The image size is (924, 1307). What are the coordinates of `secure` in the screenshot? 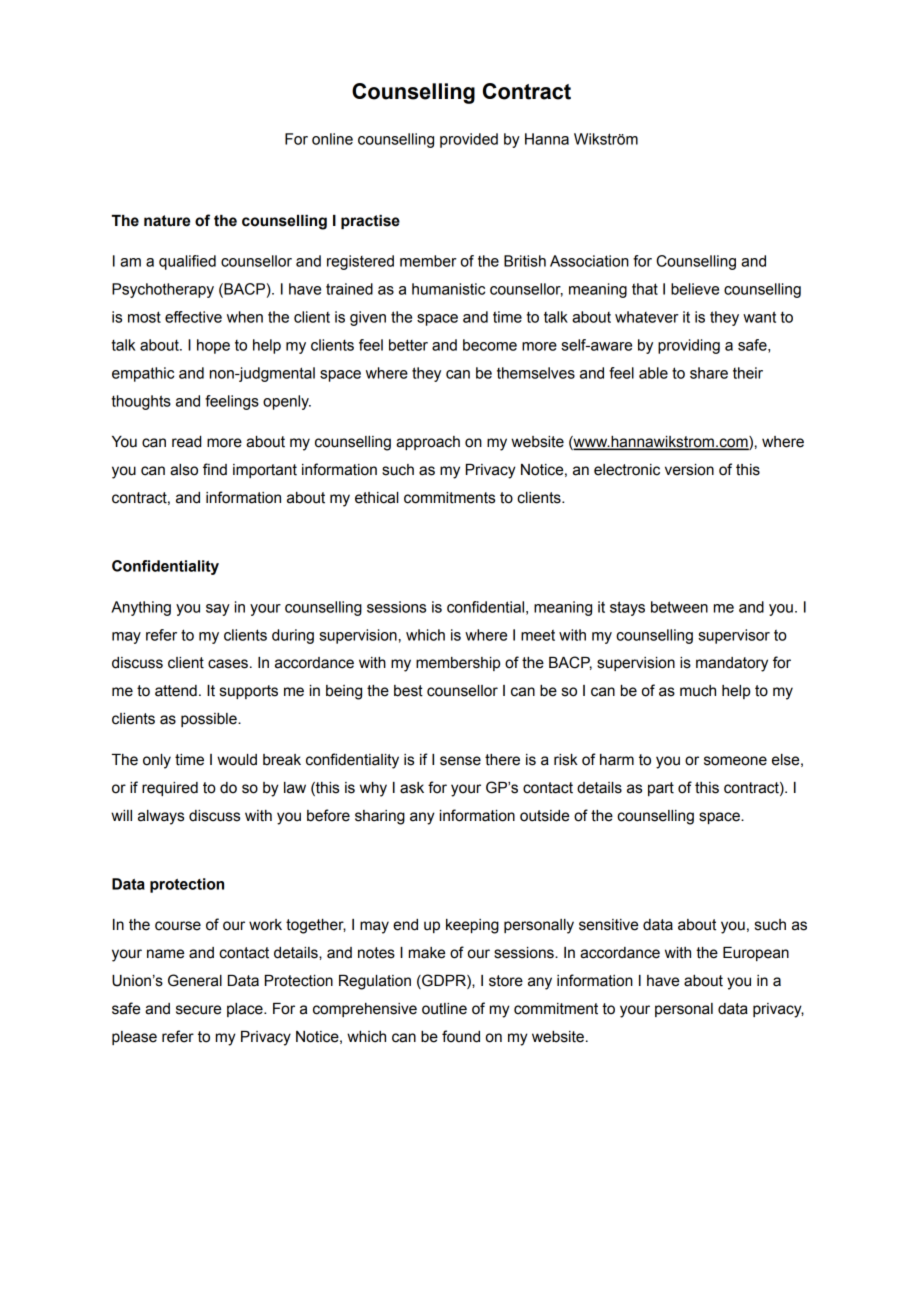 It's located at (198, 1010).
